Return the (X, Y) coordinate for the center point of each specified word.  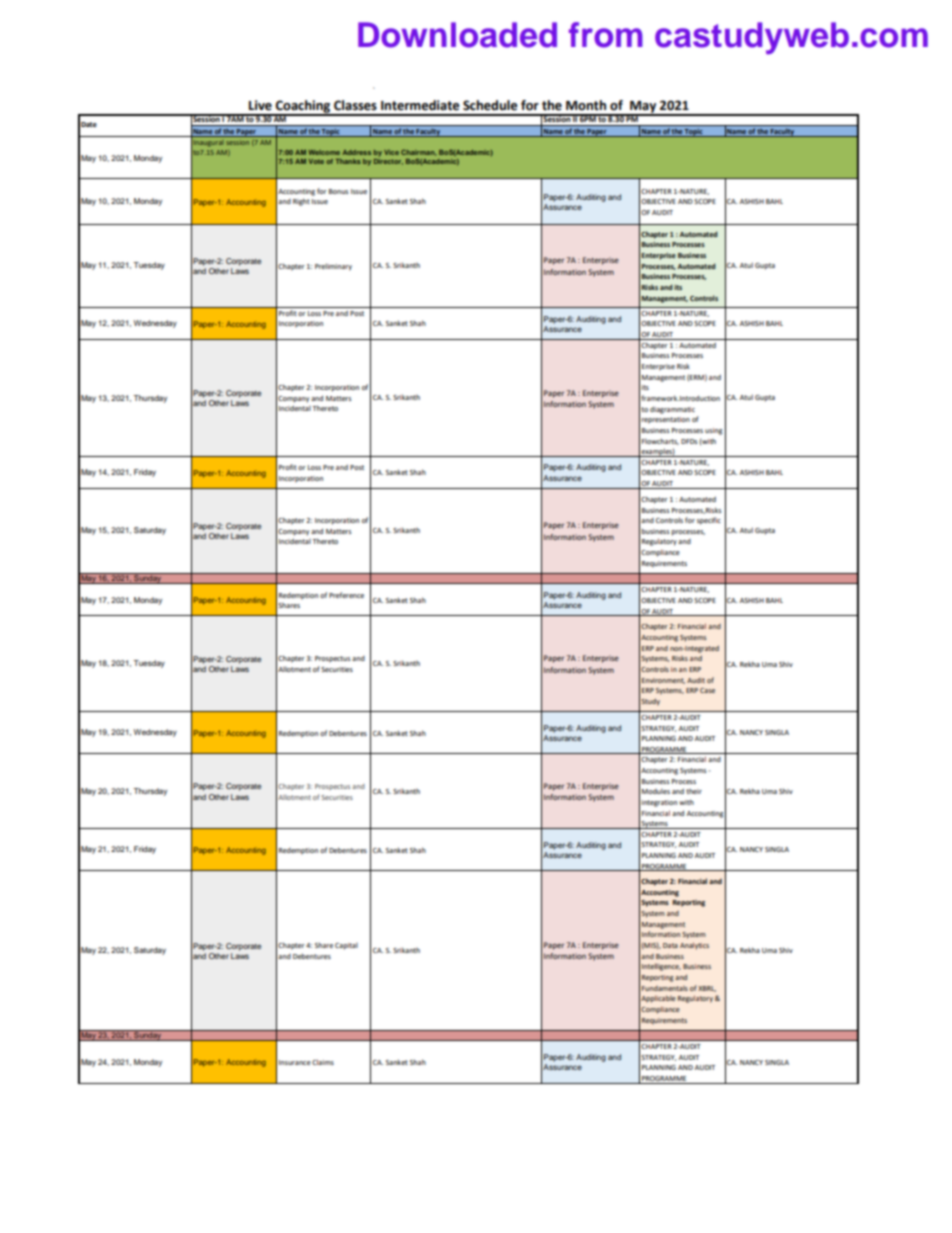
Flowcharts (660, 441)
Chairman (418, 152)
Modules (656, 791)
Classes (355, 105)
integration (659, 803)
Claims (323, 1062)
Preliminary (333, 267)
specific (709, 521)
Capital (346, 946)
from (606, 35)
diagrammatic (672, 410)
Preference (346, 595)
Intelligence (661, 967)
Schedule (490, 105)
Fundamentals (665, 988)
